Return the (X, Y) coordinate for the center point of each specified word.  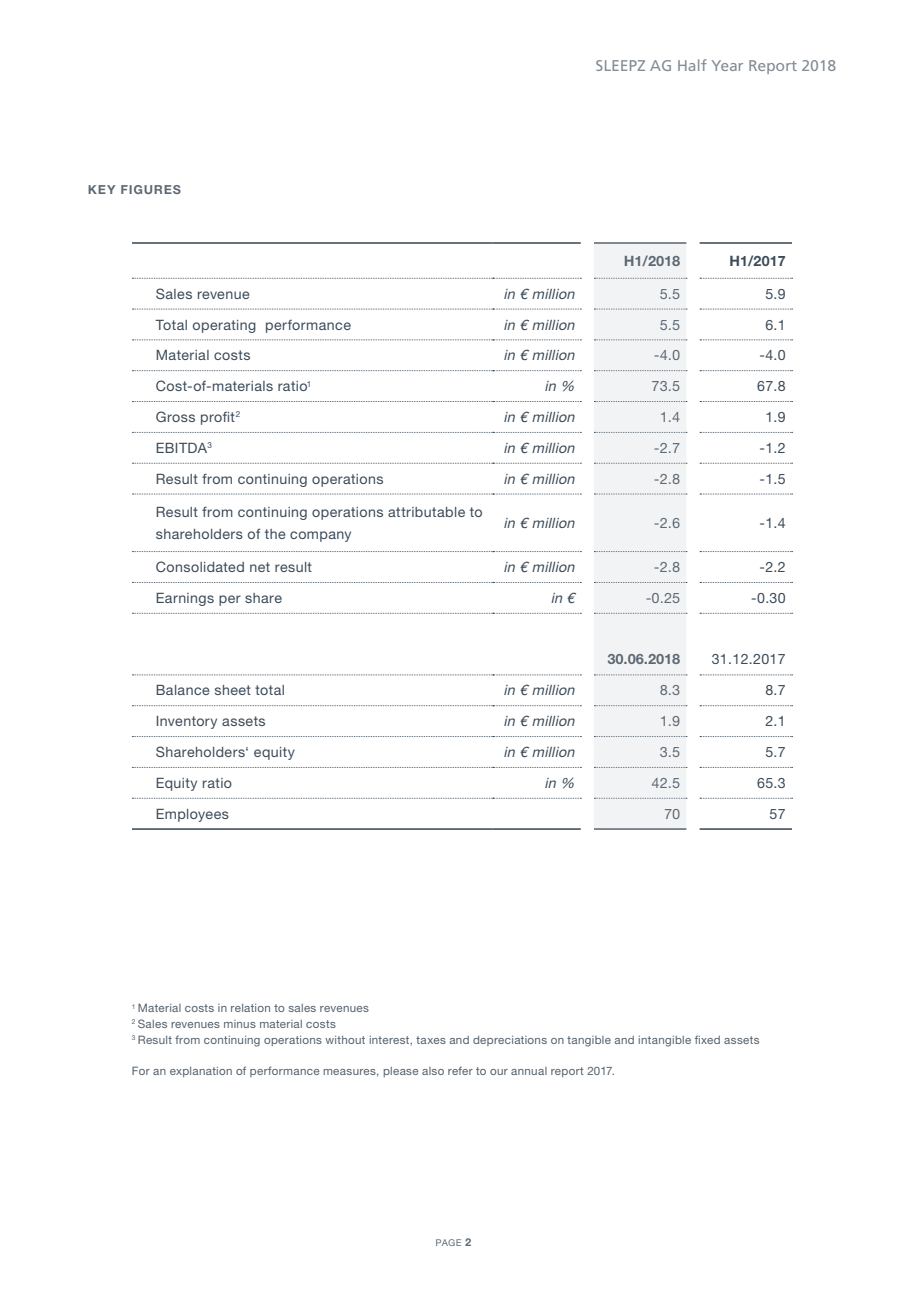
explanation (201, 1072)
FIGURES (151, 189)
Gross (175, 416)
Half (692, 65)
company (320, 536)
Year (727, 65)
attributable (426, 512)
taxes (431, 1040)
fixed (707, 1039)
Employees (192, 815)
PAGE (448, 1242)
